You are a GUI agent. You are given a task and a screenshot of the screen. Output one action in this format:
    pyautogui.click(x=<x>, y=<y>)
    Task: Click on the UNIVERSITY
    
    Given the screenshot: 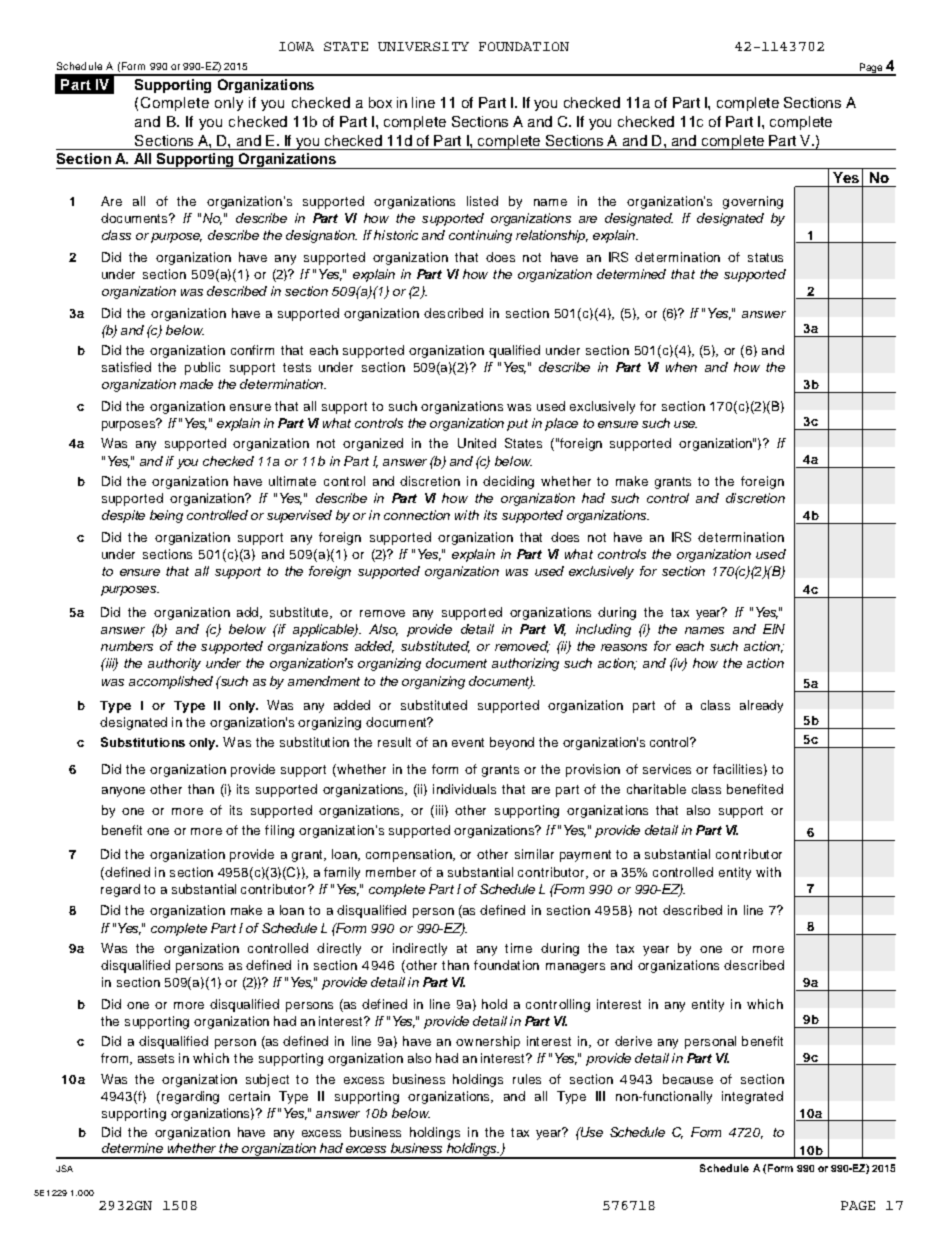 What is the action you would take?
    pyautogui.click(x=423, y=46)
